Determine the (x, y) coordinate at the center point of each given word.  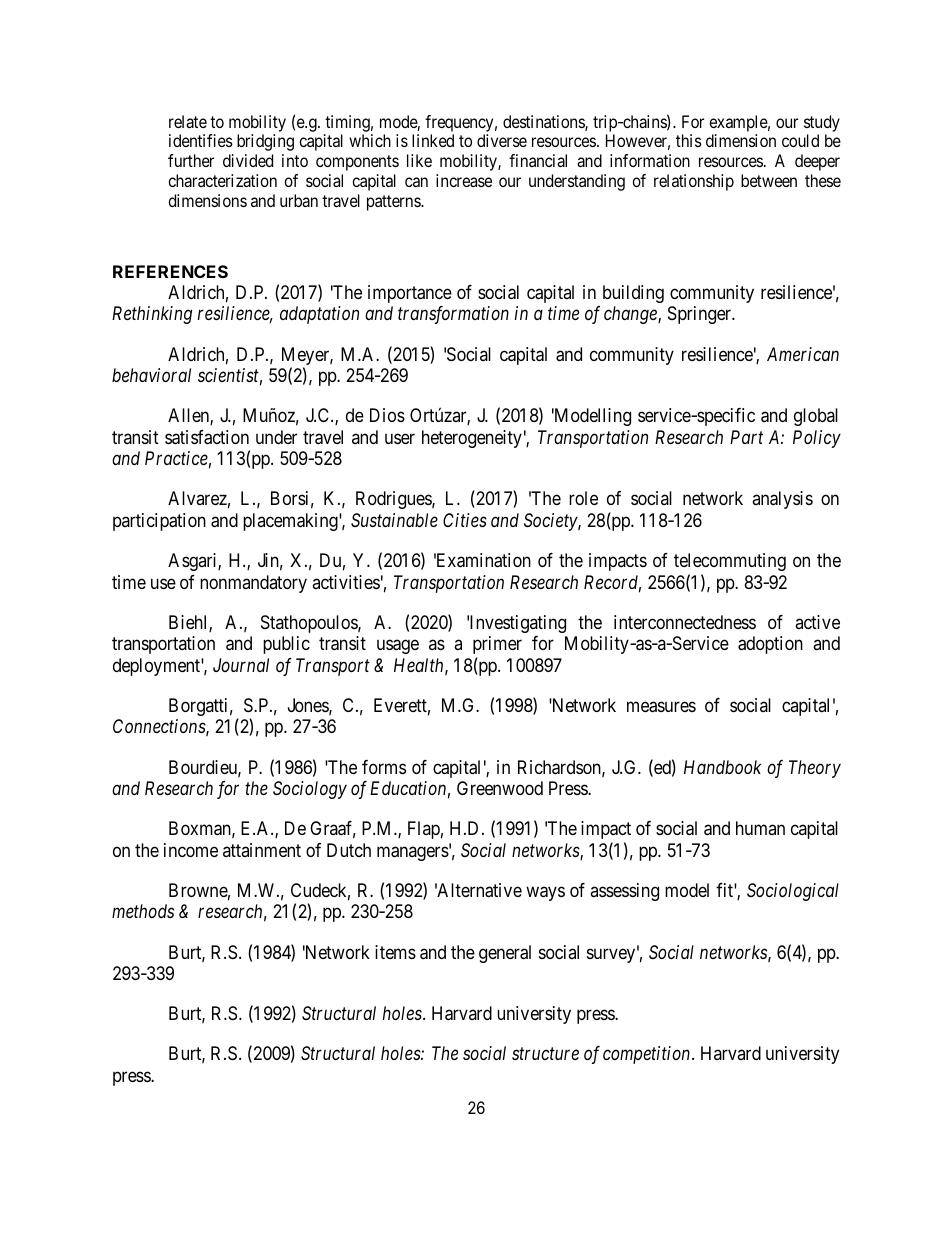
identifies (201, 140)
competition (648, 1055)
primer (497, 645)
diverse (502, 140)
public (286, 645)
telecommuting (730, 562)
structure (545, 1054)
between (769, 180)
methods (143, 911)
